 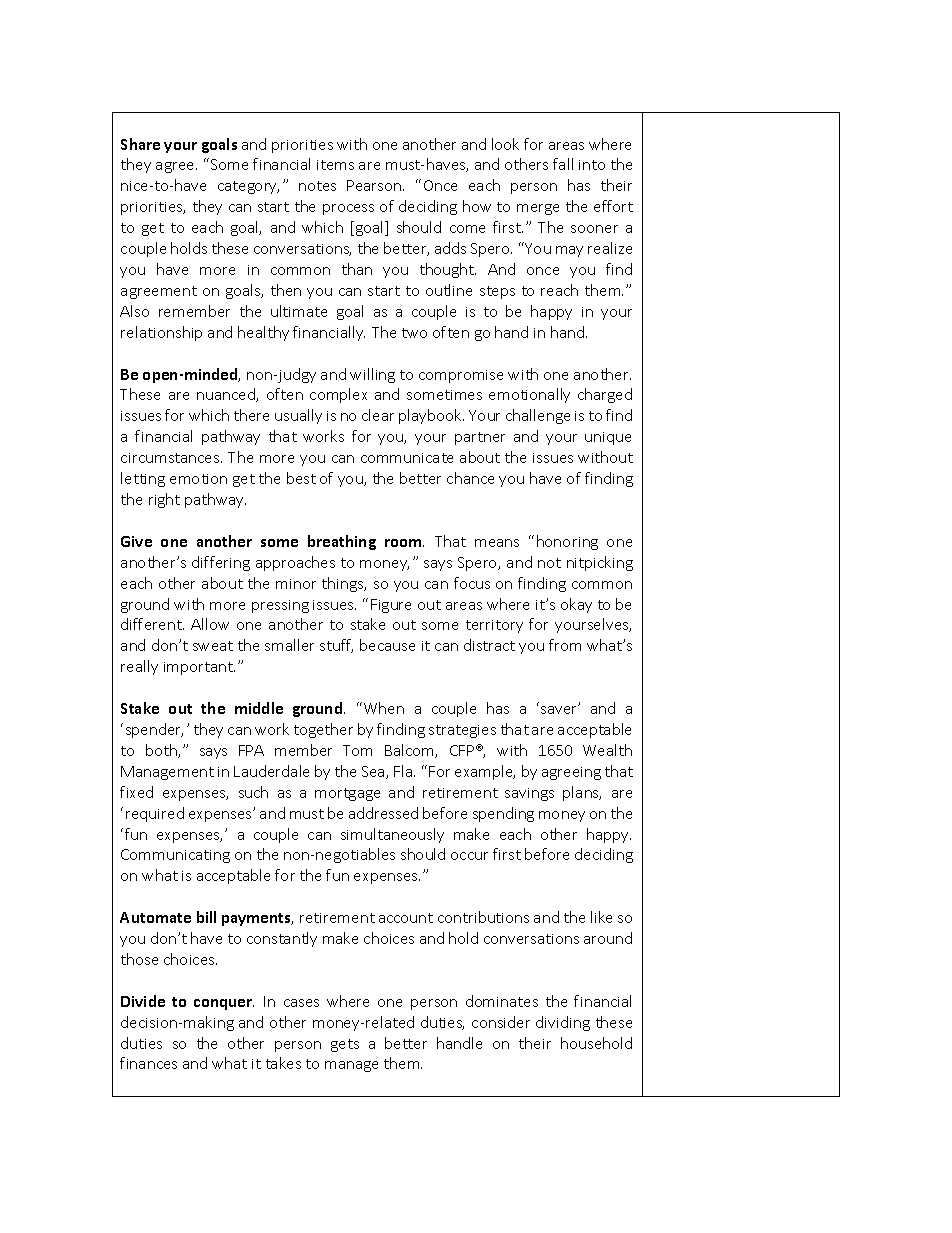 I want to click on okay, so click(x=576, y=605).
